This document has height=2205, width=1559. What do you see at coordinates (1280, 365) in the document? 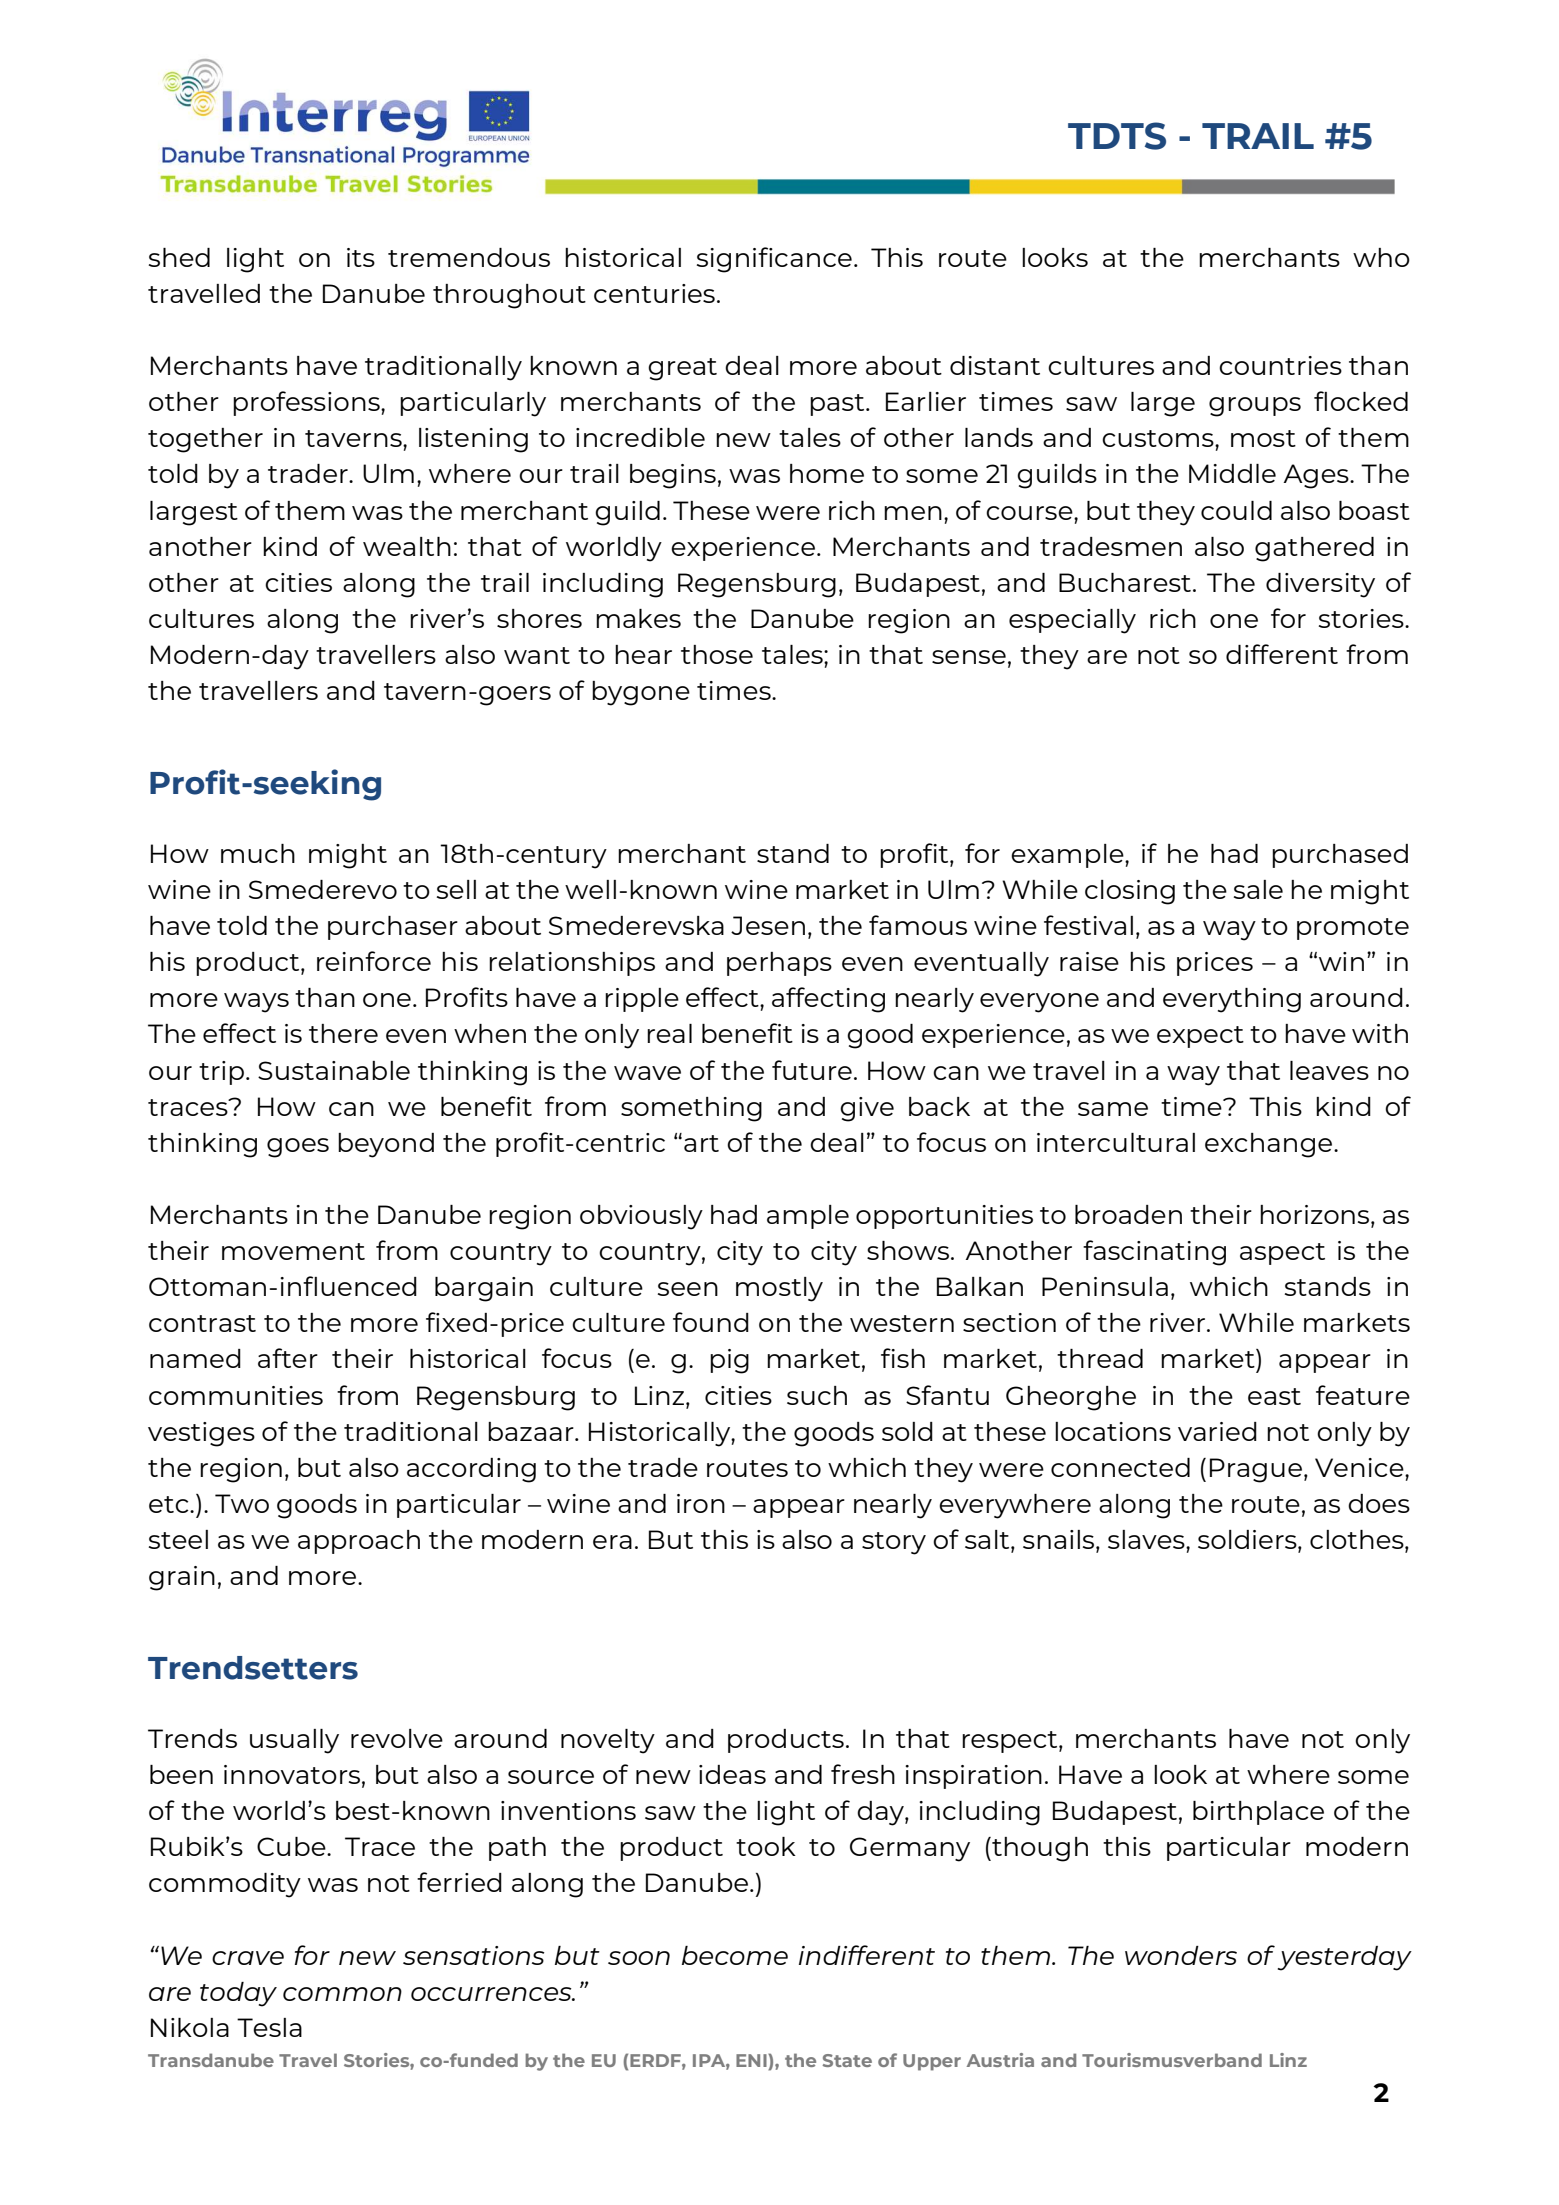
I see `countries` at bounding box center [1280, 365].
